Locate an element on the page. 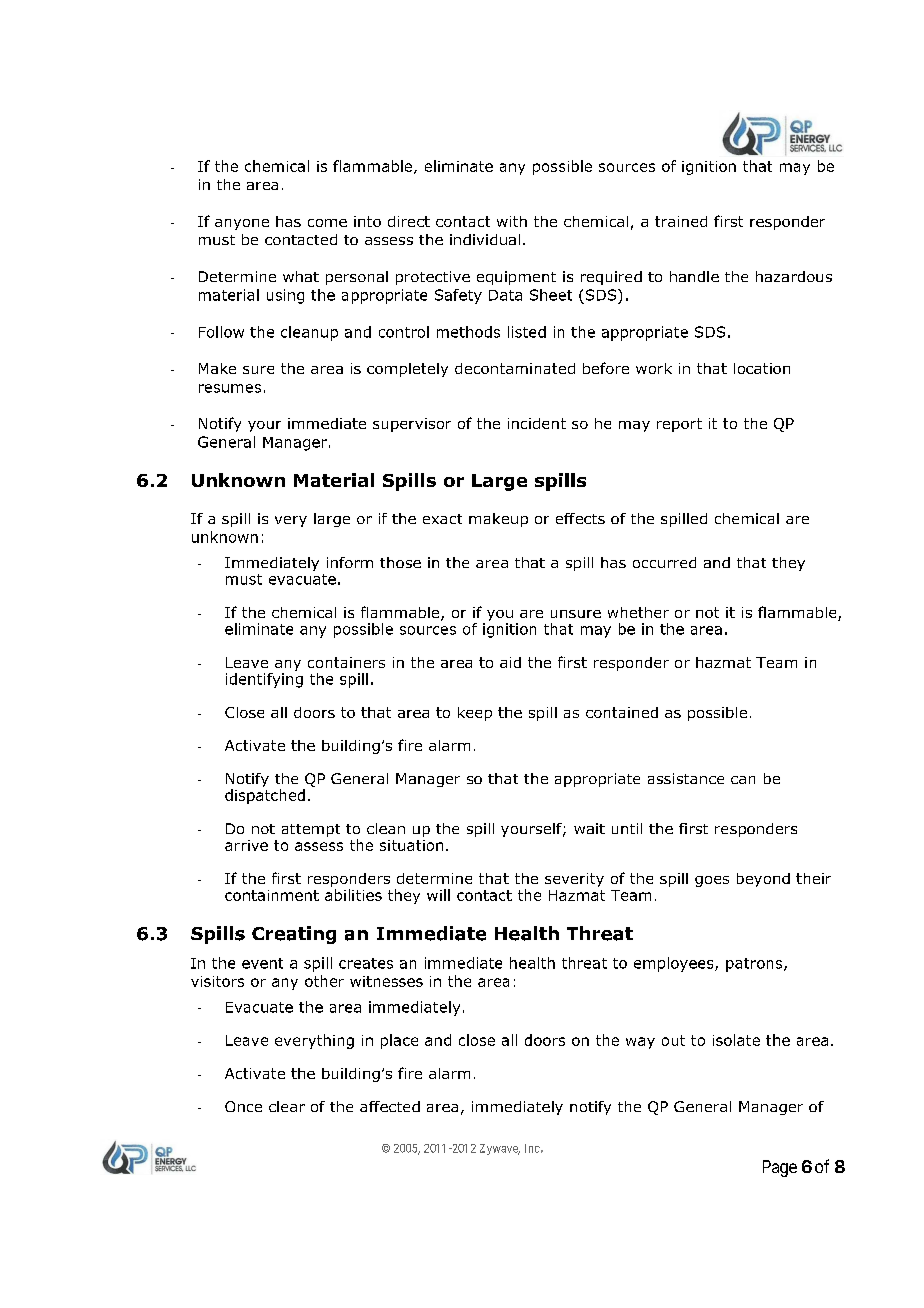 The image size is (924, 1308). individual is located at coordinates (485, 239).
